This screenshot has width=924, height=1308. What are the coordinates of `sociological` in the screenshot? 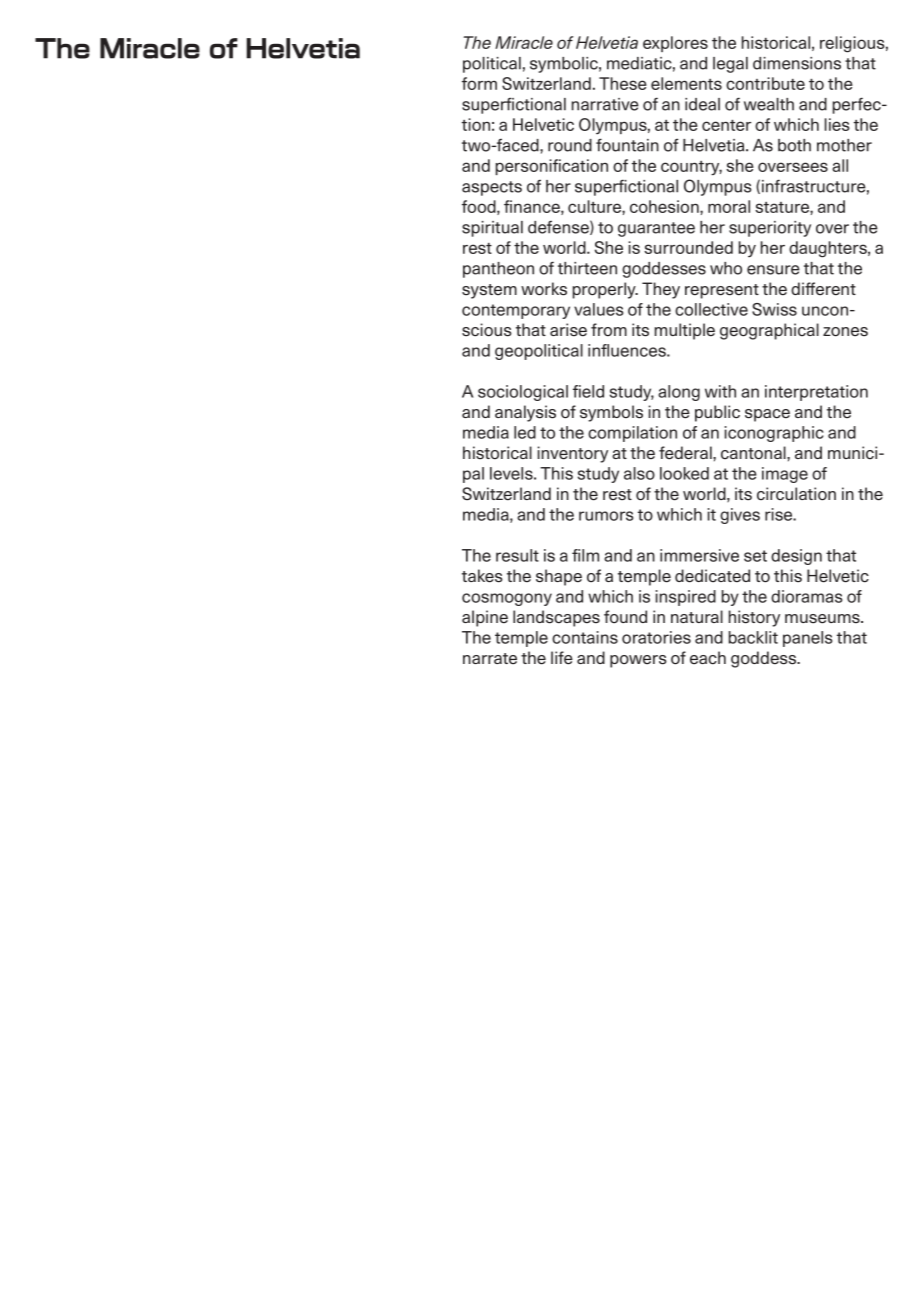 It's located at (523, 393).
